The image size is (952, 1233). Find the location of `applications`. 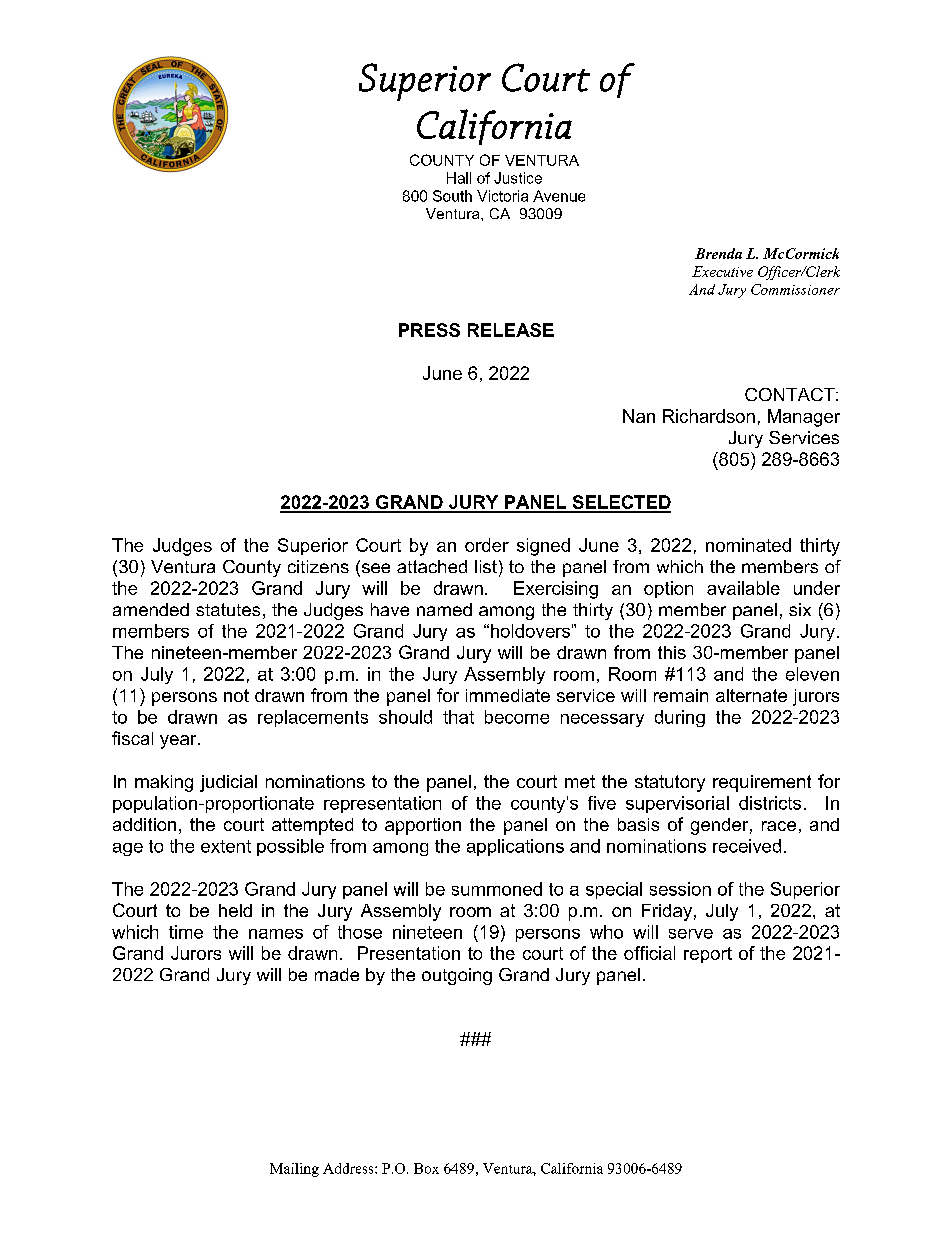

applications is located at coordinates (515, 847).
